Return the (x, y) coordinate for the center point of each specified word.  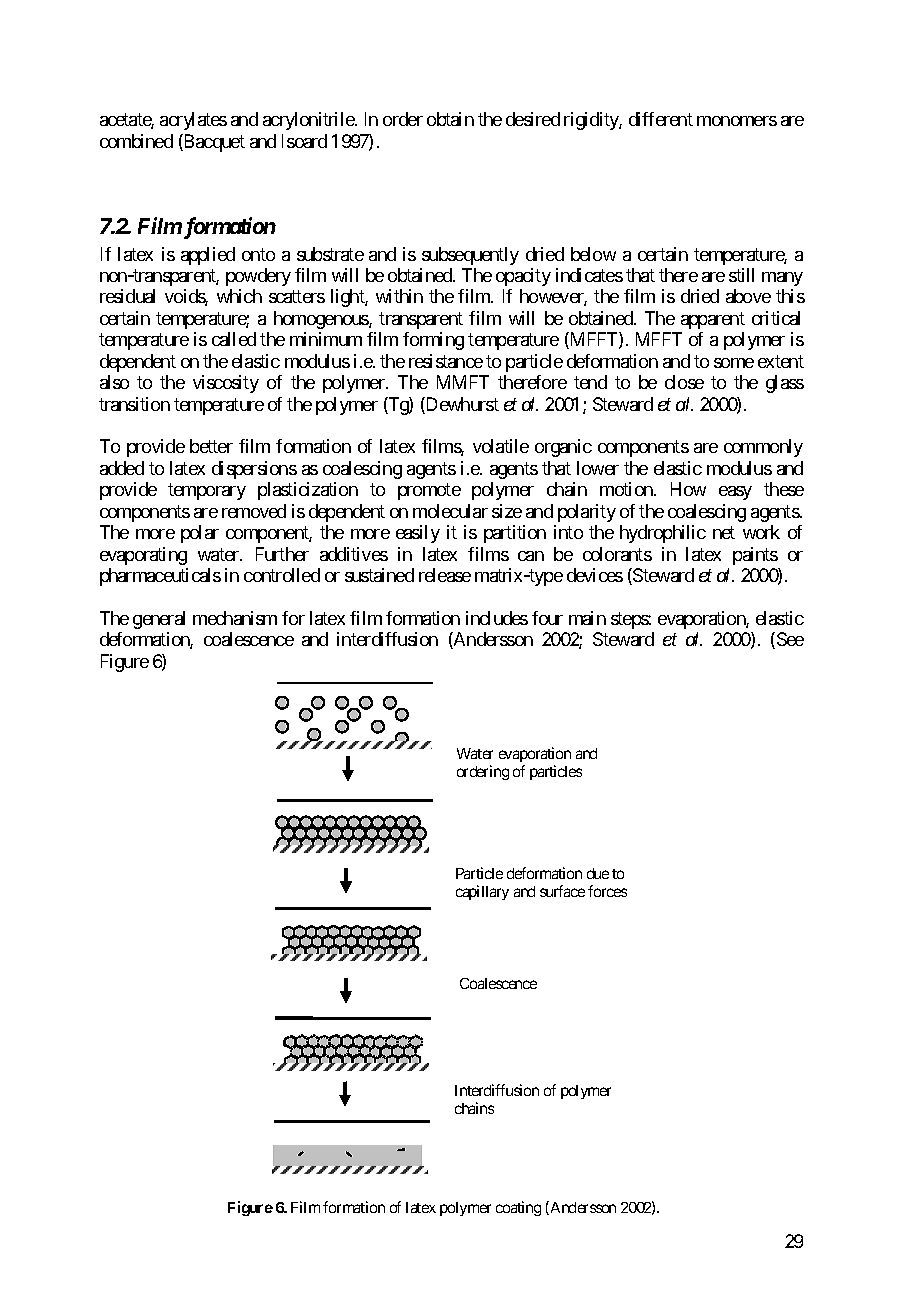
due (598, 873)
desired (533, 119)
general (159, 620)
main (587, 618)
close (684, 382)
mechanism (235, 618)
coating (518, 1208)
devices (595, 575)
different (661, 119)
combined (136, 141)
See (789, 640)
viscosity (226, 384)
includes (497, 618)
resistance (446, 361)
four (547, 618)
